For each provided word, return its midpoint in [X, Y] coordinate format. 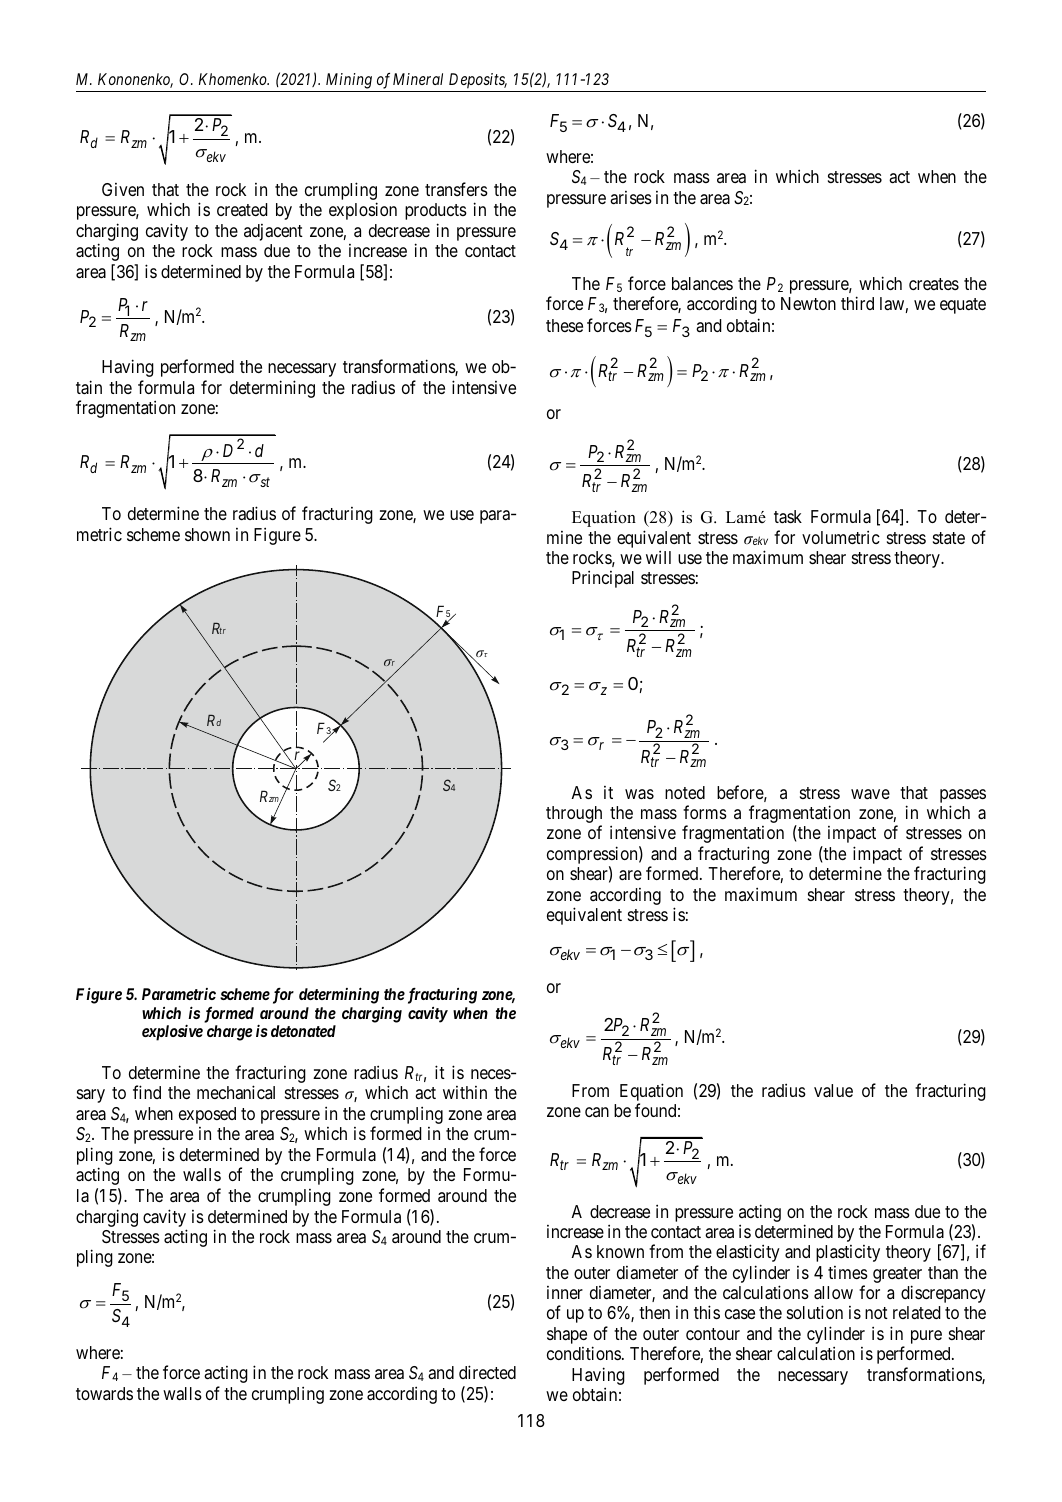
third [857, 303]
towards [104, 1393]
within [465, 1092]
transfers [456, 189]
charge [230, 1033]
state [949, 538]
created [242, 209]
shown [207, 534]
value [833, 1091]
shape [567, 1335]
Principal [603, 579]
